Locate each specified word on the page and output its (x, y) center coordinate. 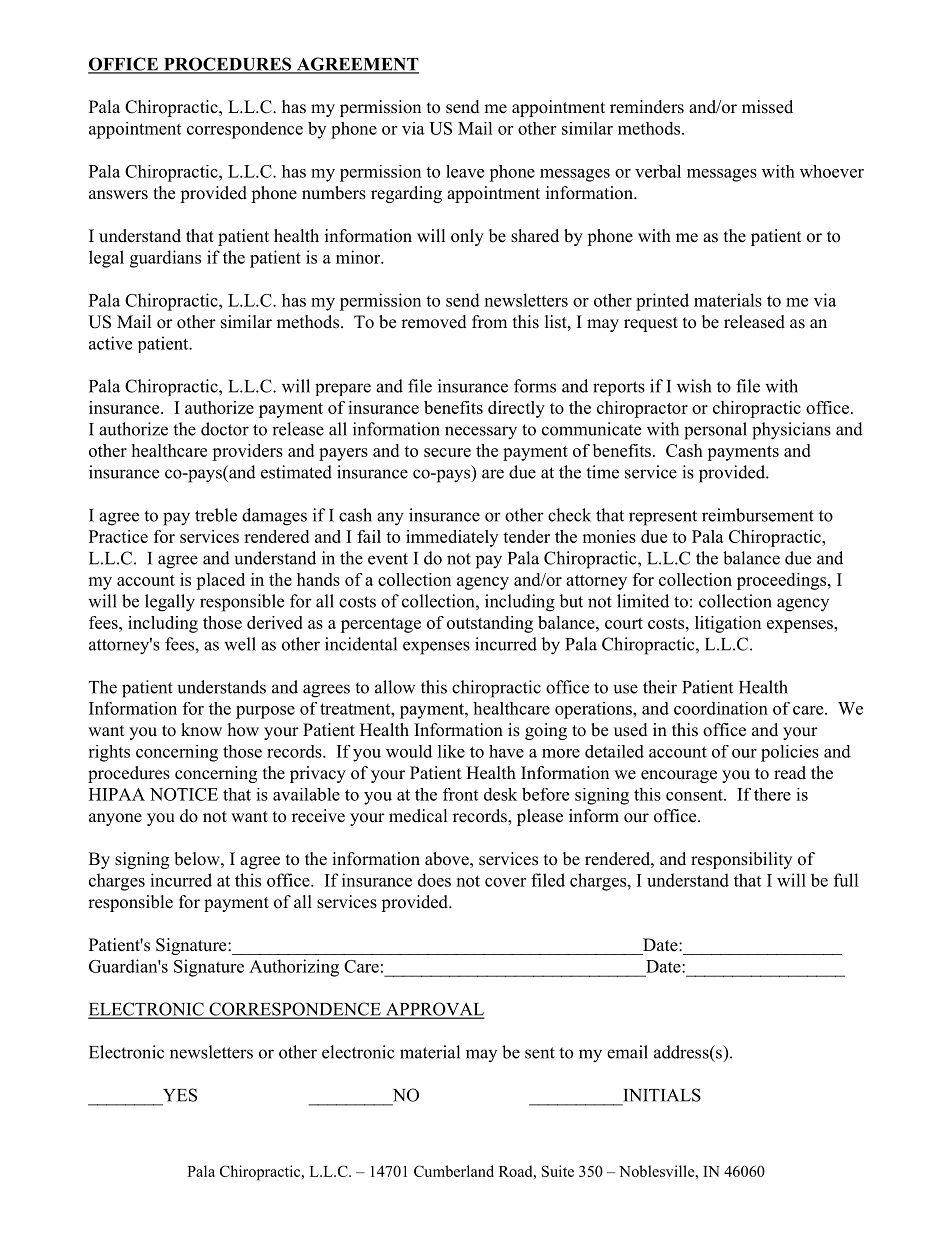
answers (118, 195)
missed (767, 107)
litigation (728, 624)
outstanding (490, 624)
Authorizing (294, 968)
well (240, 644)
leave (465, 171)
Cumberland (454, 1171)
